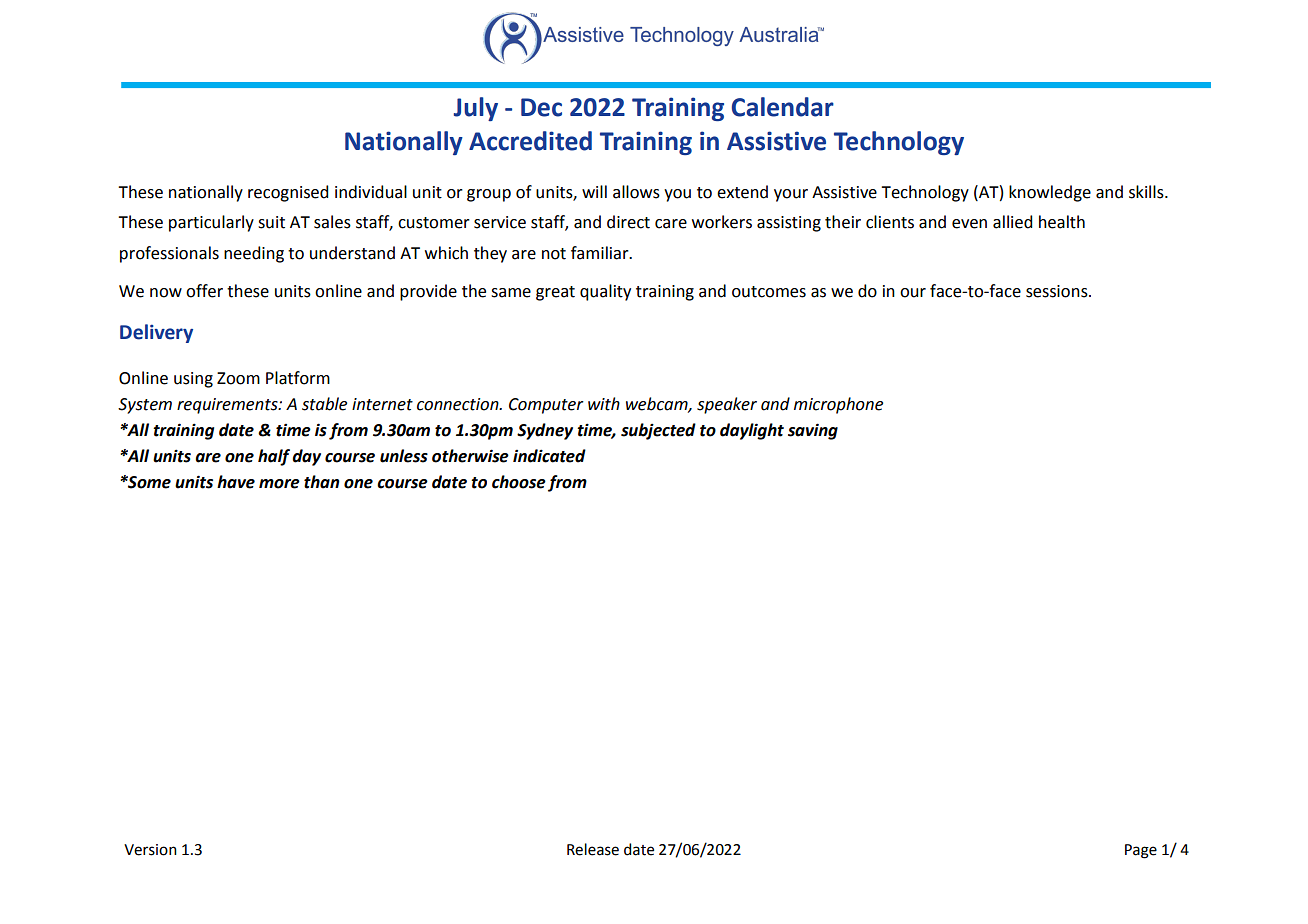 The image size is (1308, 924). Describe the element at coordinates (530, 141) in the page. I see `Accredited` at that location.
